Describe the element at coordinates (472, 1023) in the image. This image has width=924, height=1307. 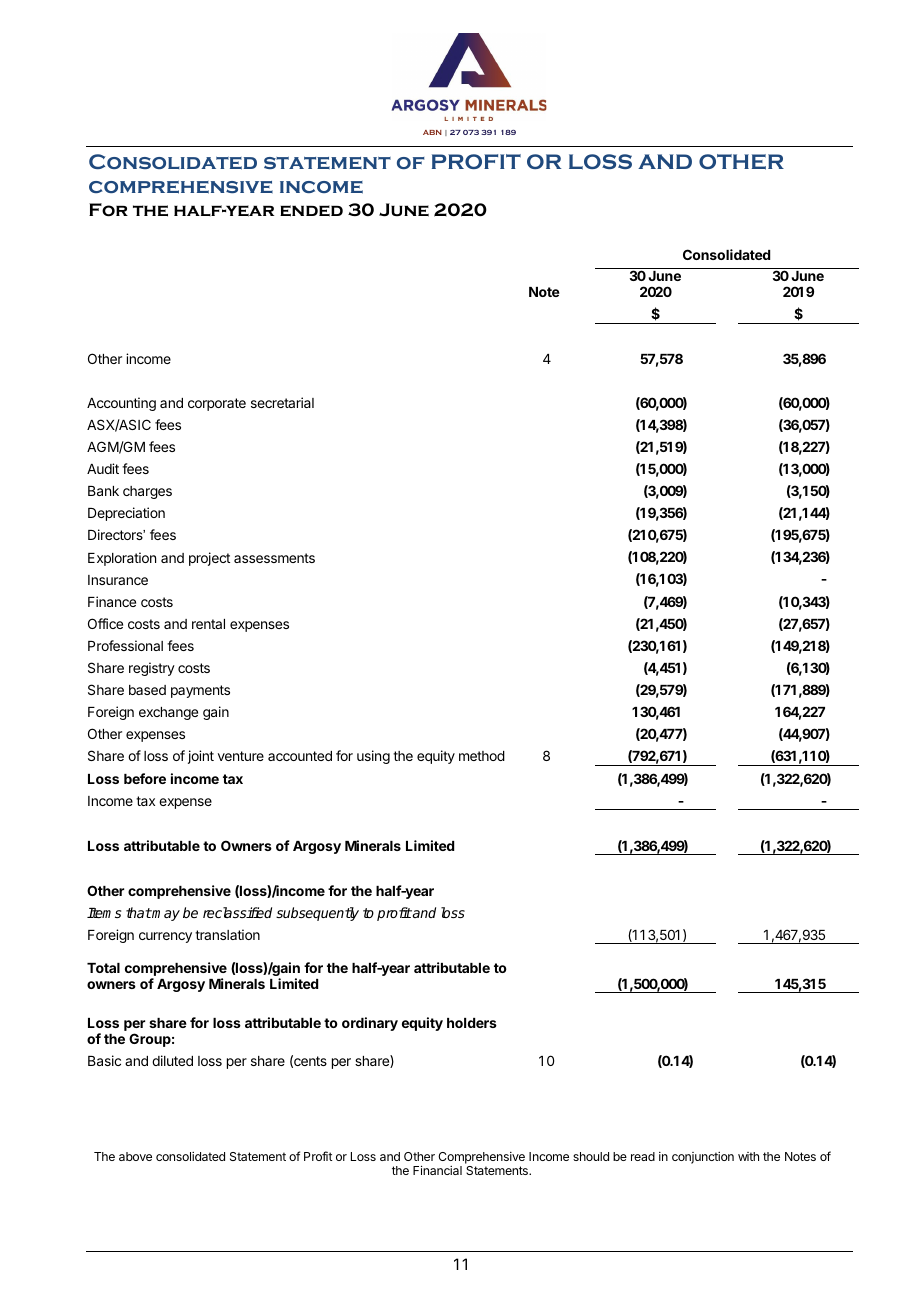
I see `holders` at that location.
